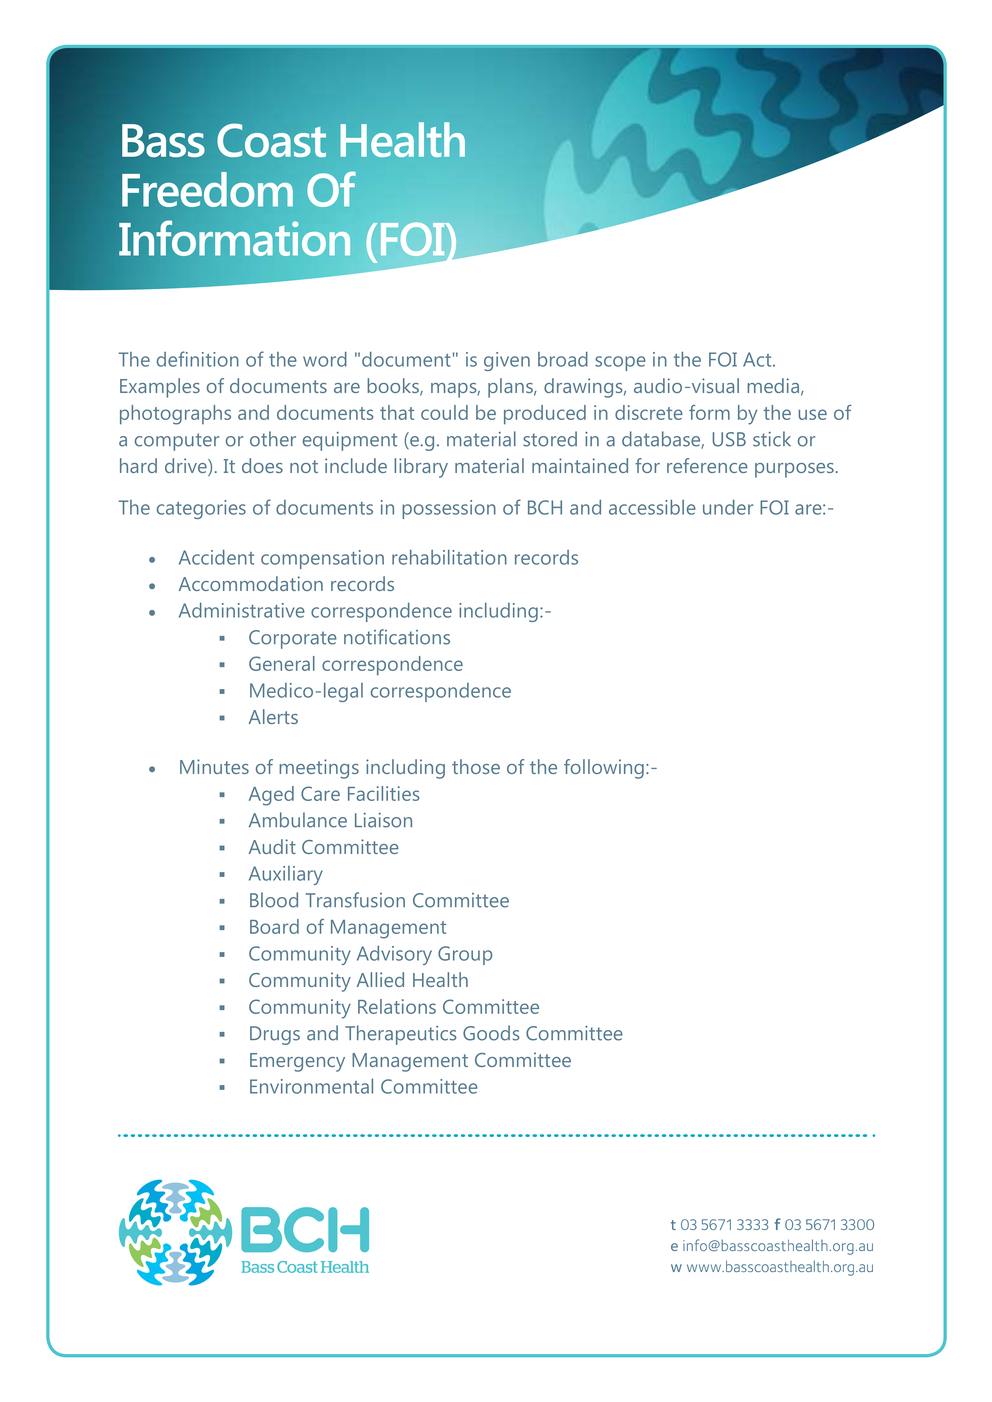 The image size is (992, 1402). What do you see at coordinates (421, 468) in the screenshot?
I see `library` at bounding box center [421, 468].
